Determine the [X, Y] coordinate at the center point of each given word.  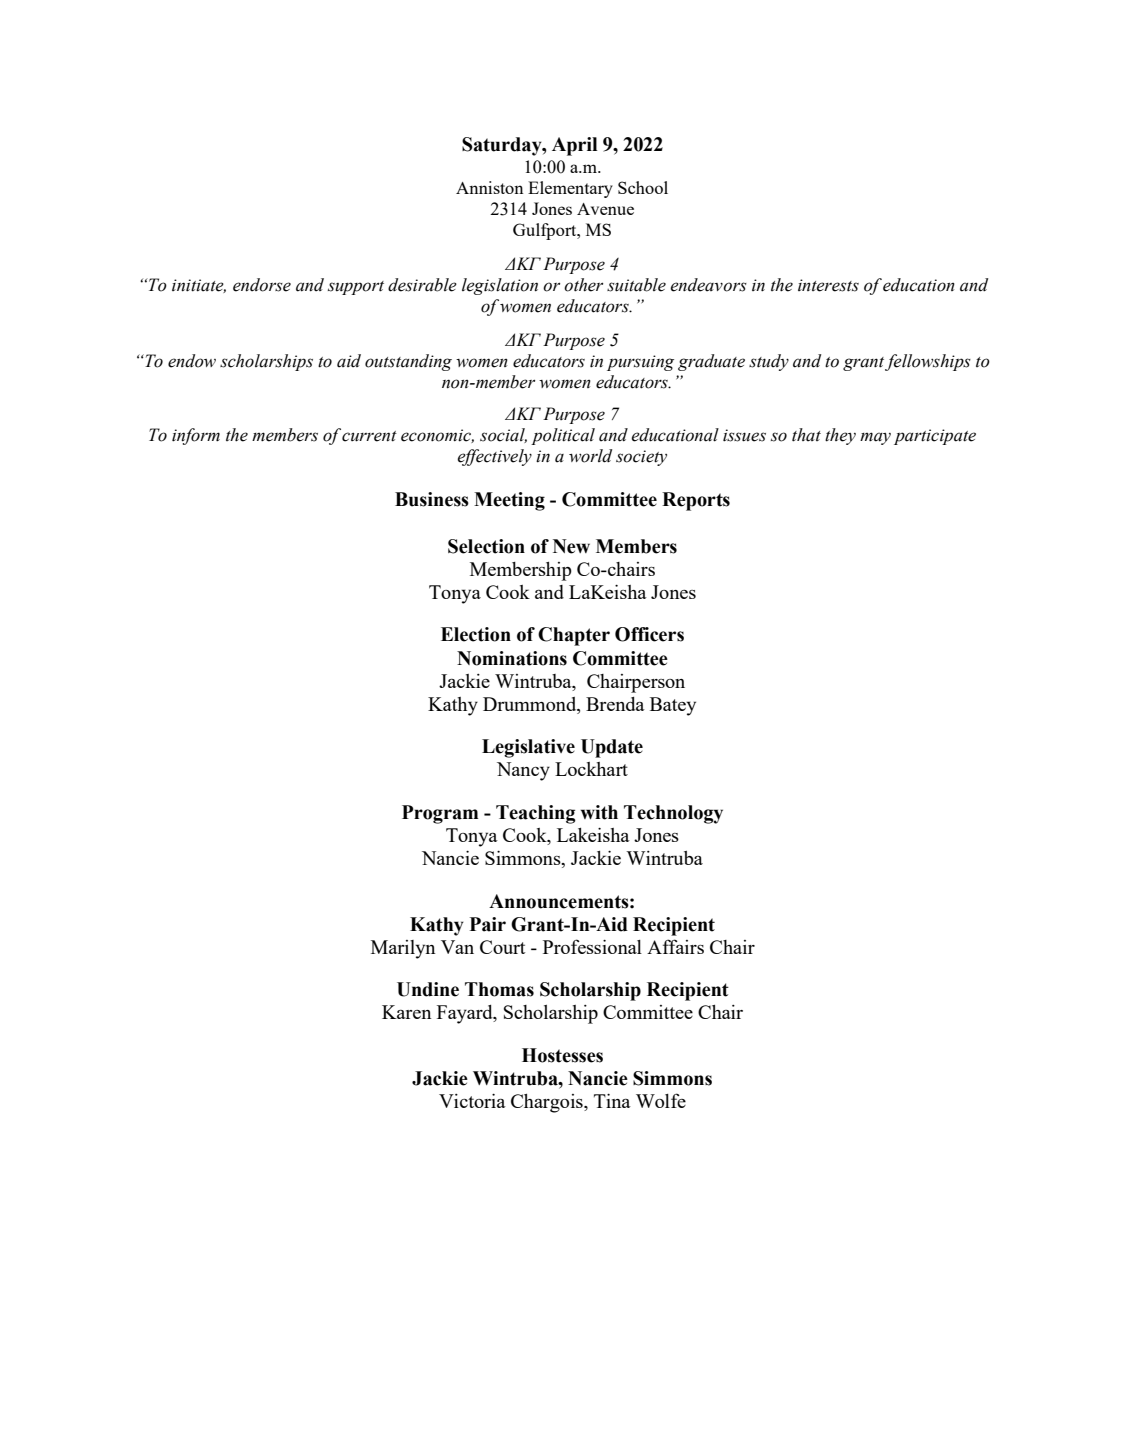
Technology [673, 814]
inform [196, 436]
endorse [262, 285]
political [563, 436]
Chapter [574, 636]
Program [440, 814]
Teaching [536, 814]
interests [828, 285]
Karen [406, 1012]
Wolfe [661, 1100]
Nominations [512, 658]
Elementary [570, 189]
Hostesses [562, 1055]
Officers [649, 634]
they [840, 436]
